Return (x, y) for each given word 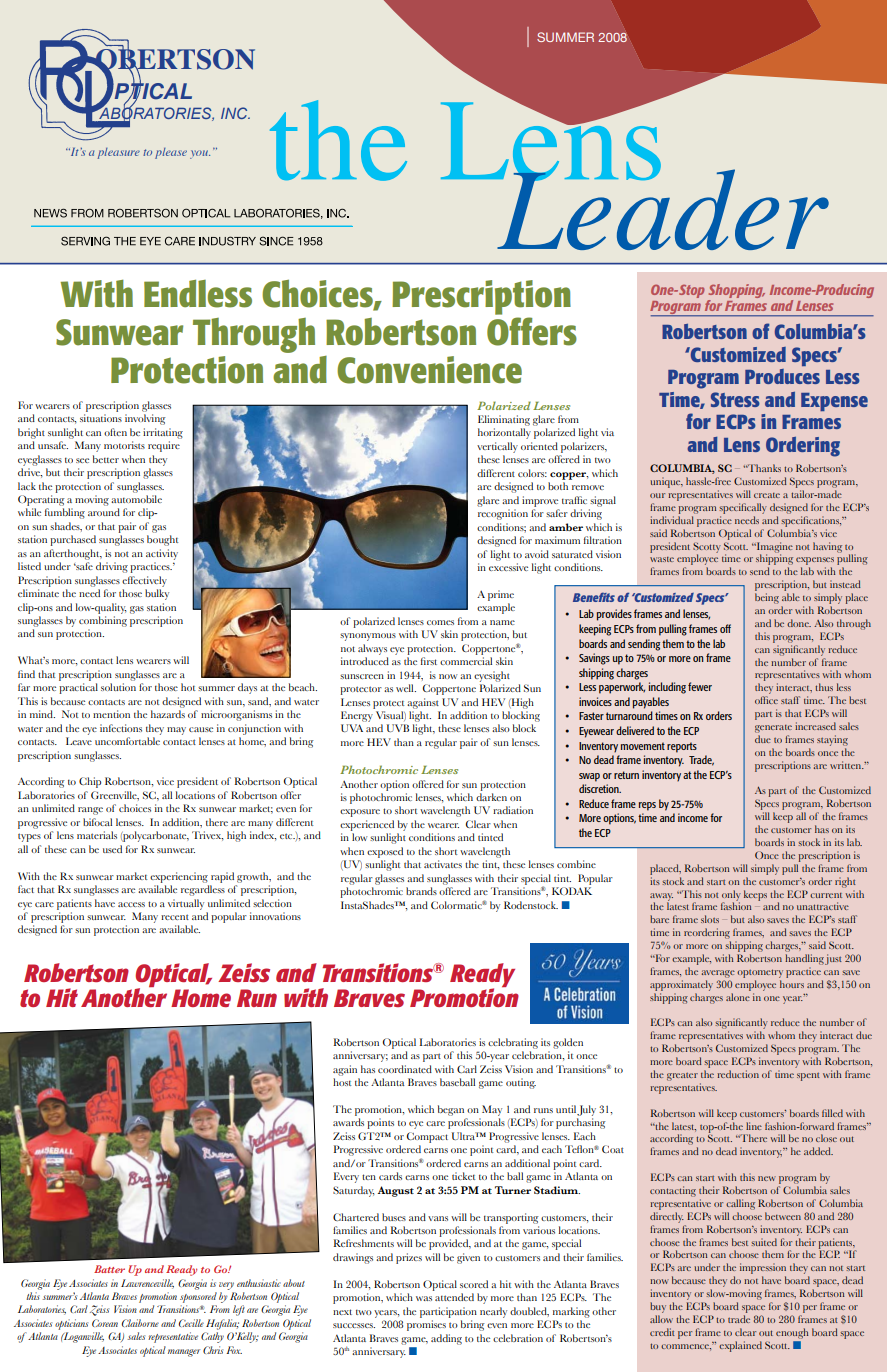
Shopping (737, 291)
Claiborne (140, 1323)
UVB (398, 728)
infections (121, 728)
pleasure (118, 153)
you (200, 154)
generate (773, 729)
